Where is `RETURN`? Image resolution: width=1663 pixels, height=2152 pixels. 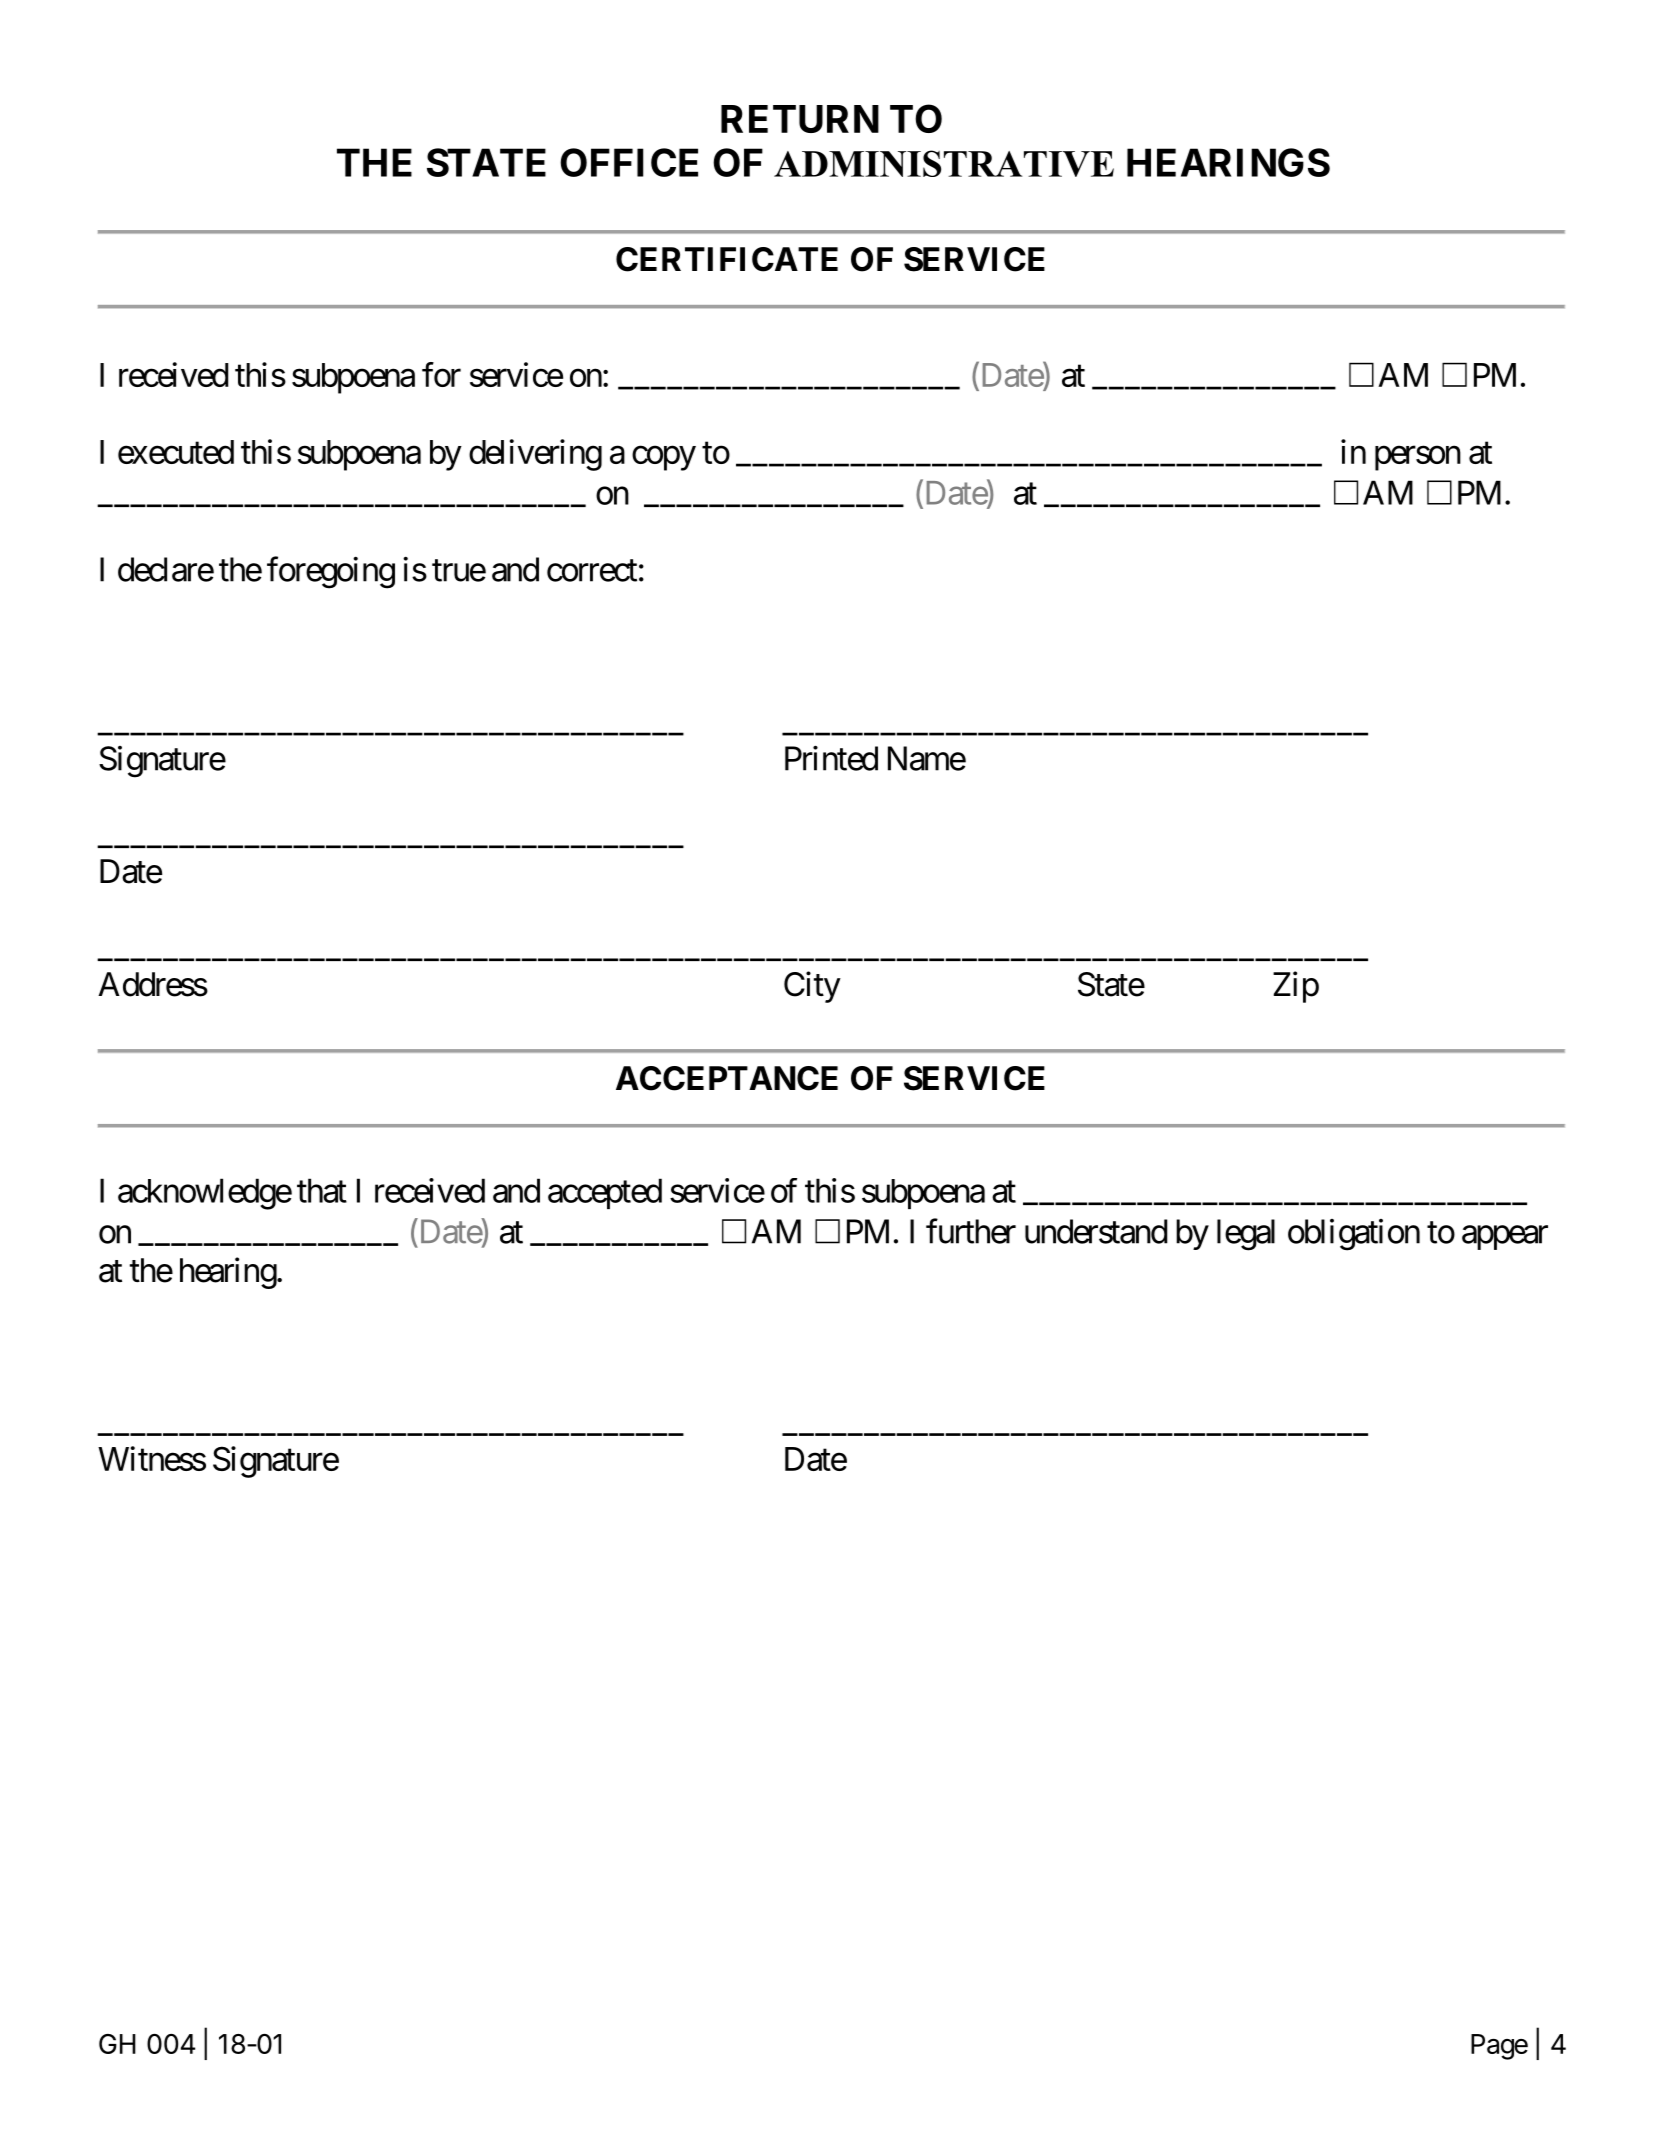
RETURN is located at coordinates (800, 119).
